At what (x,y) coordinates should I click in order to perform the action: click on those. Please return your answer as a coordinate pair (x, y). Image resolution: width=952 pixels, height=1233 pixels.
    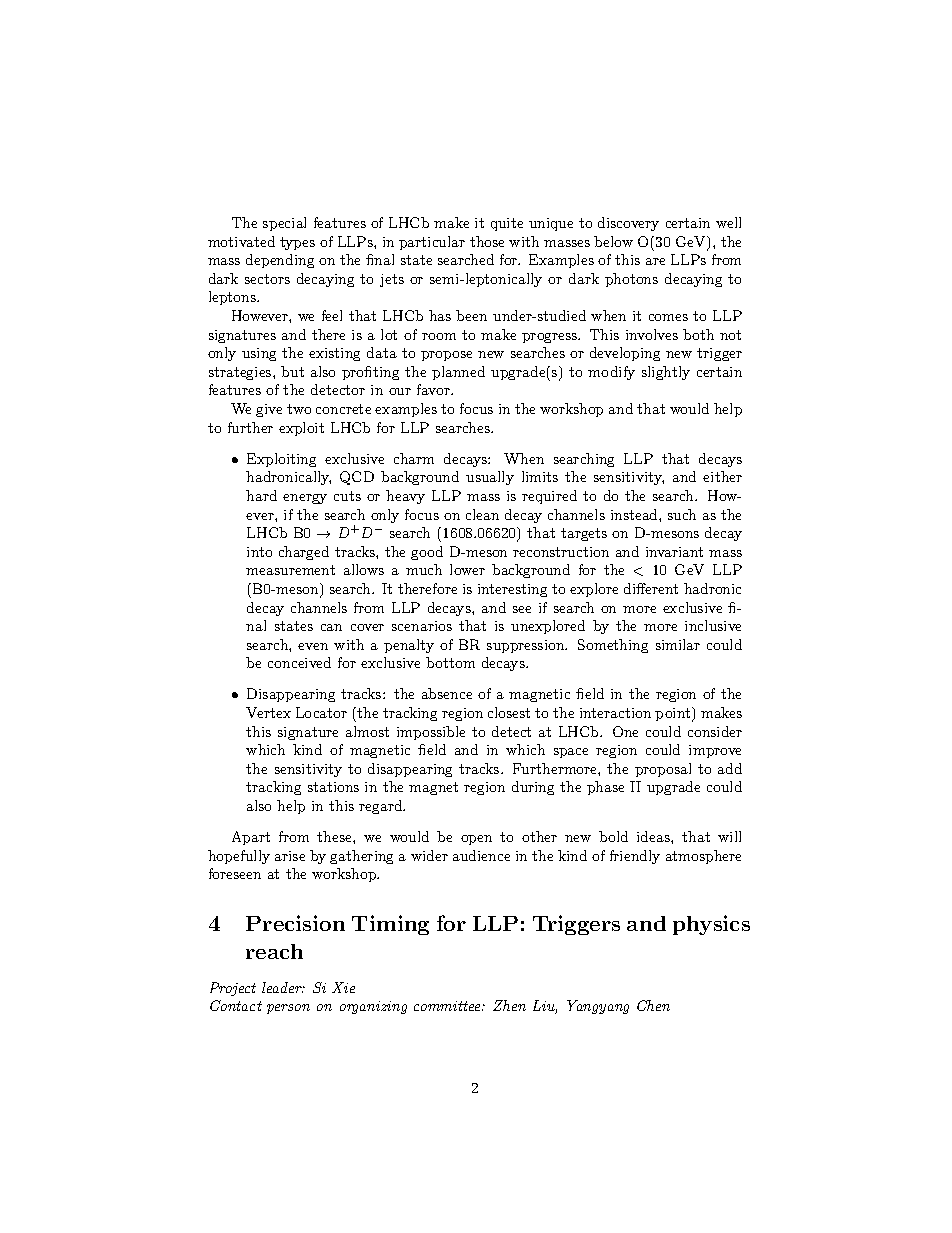
    Looking at the image, I should click on (487, 241).
